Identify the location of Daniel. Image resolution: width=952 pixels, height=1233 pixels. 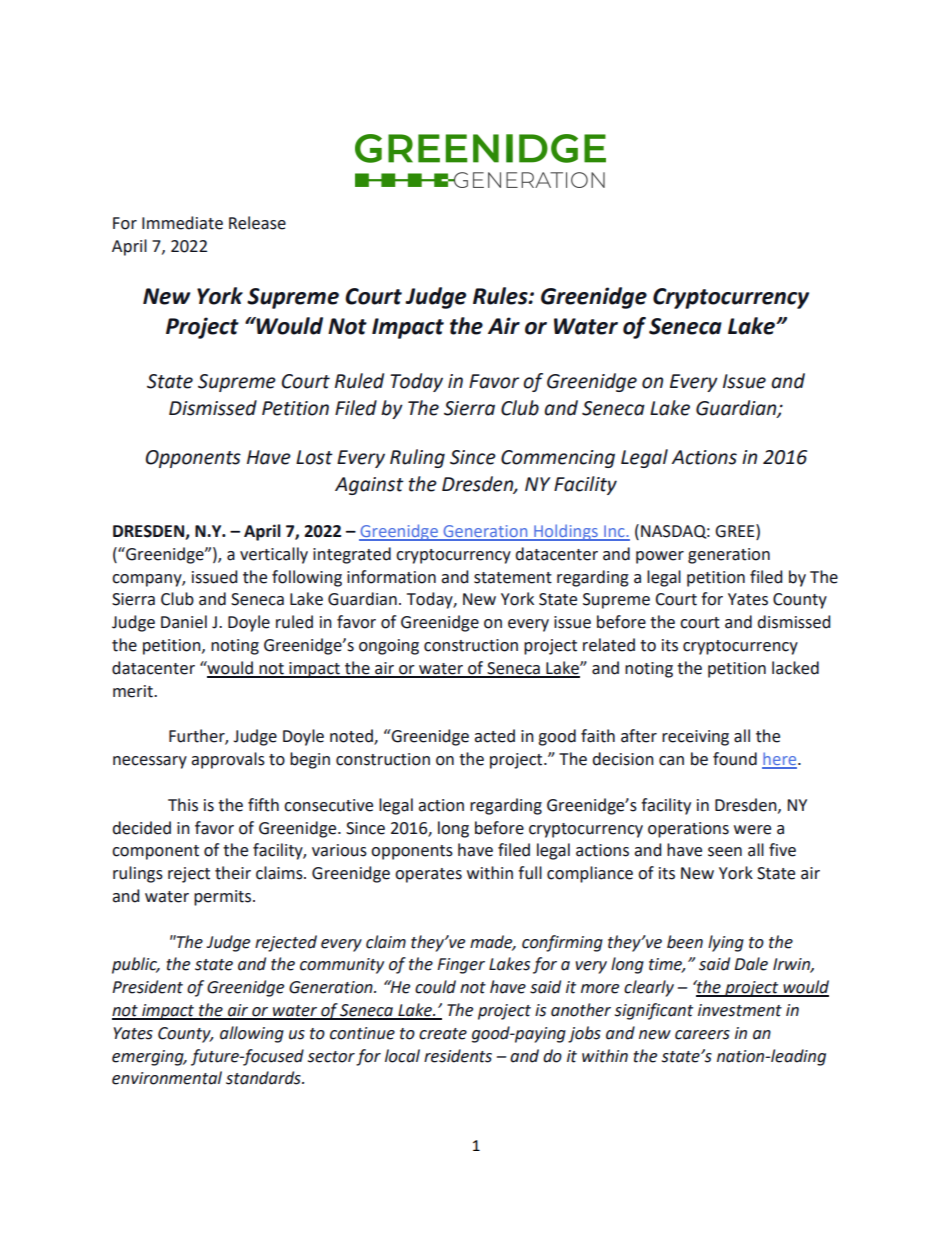
(184, 622).
